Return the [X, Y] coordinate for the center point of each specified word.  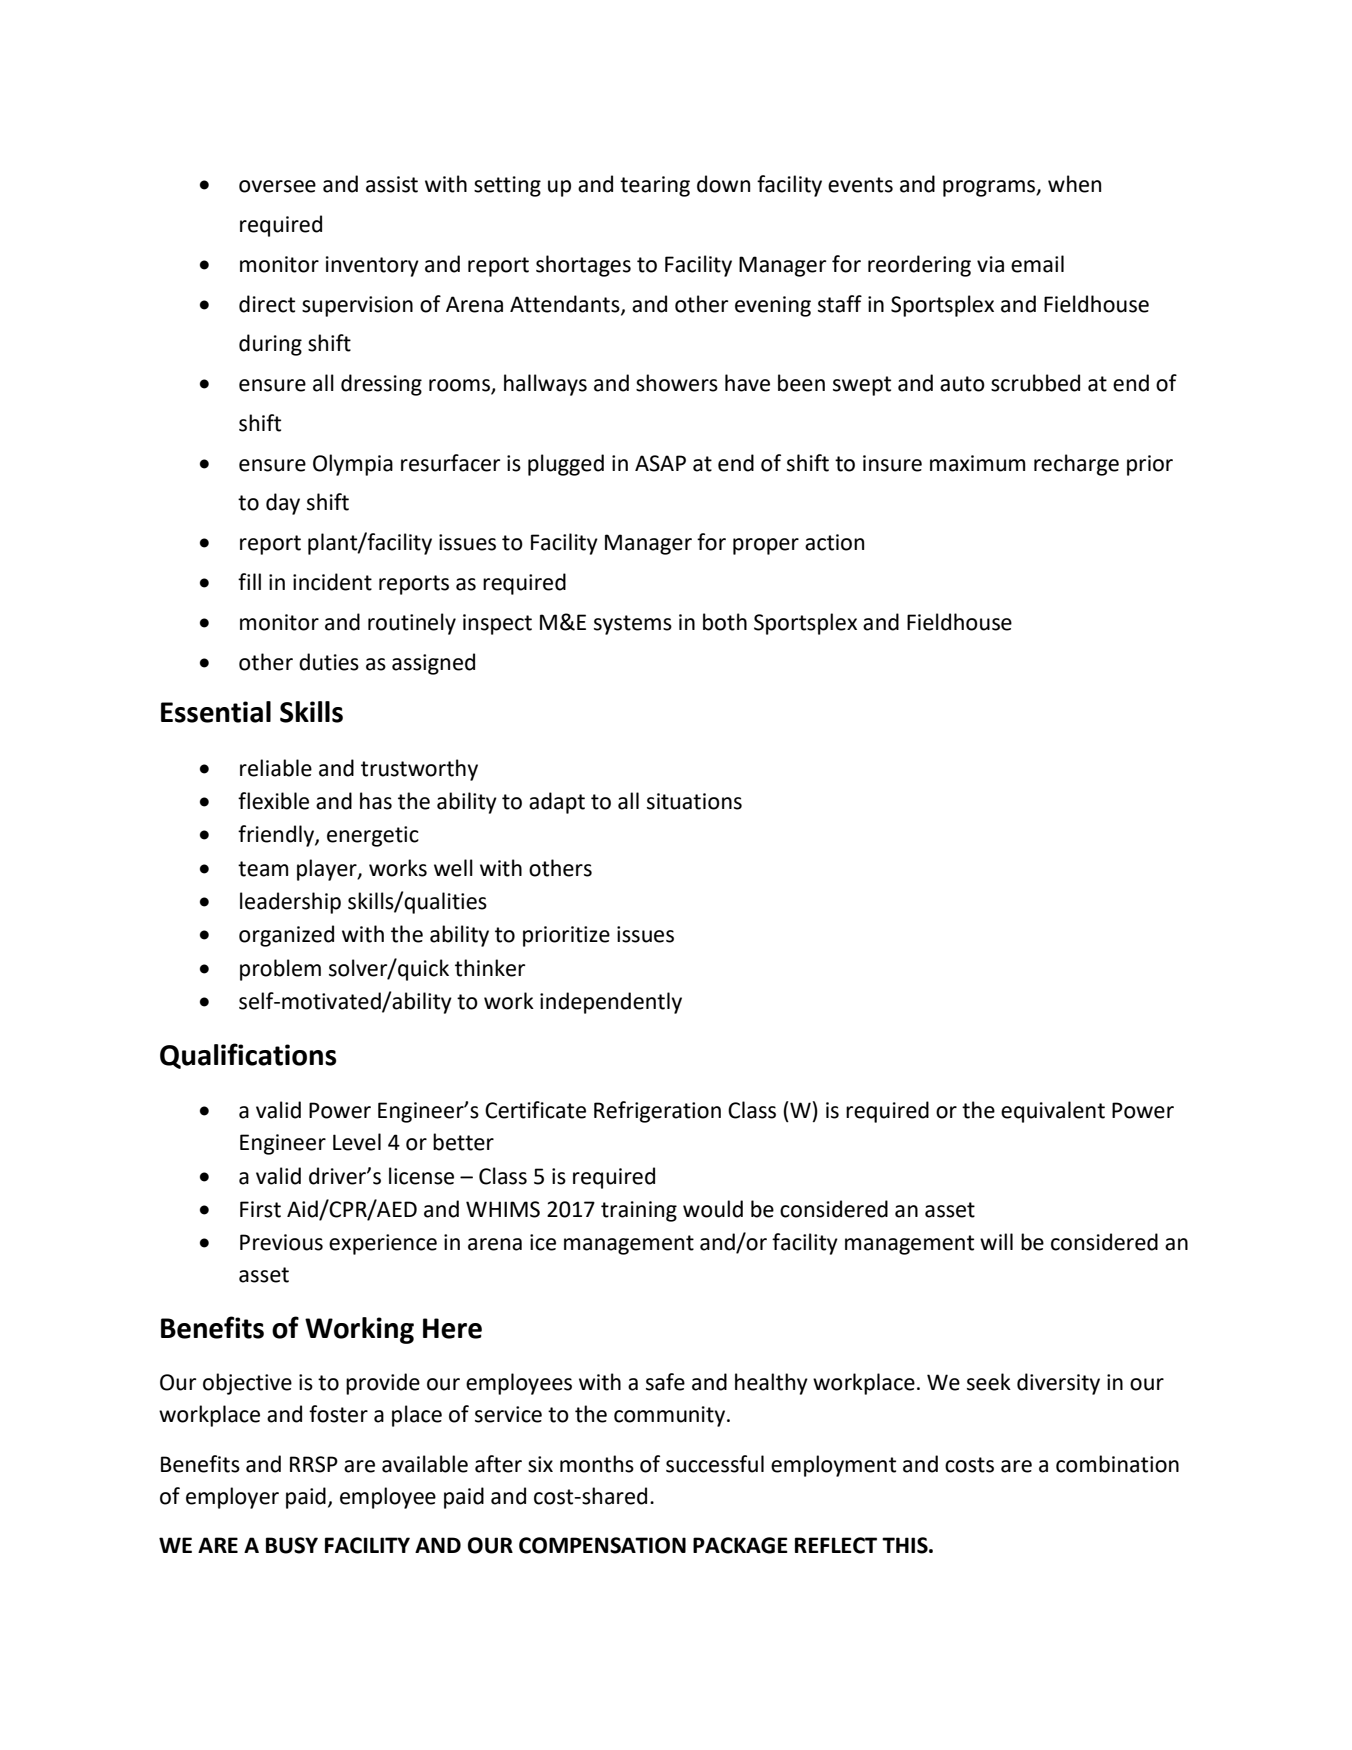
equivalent [1053, 1112]
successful [715, 1464]
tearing [655, 186]
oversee [277, 186]
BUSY [292, 1545]
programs [990, 188]
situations [694, 801]
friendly [277, 836]
